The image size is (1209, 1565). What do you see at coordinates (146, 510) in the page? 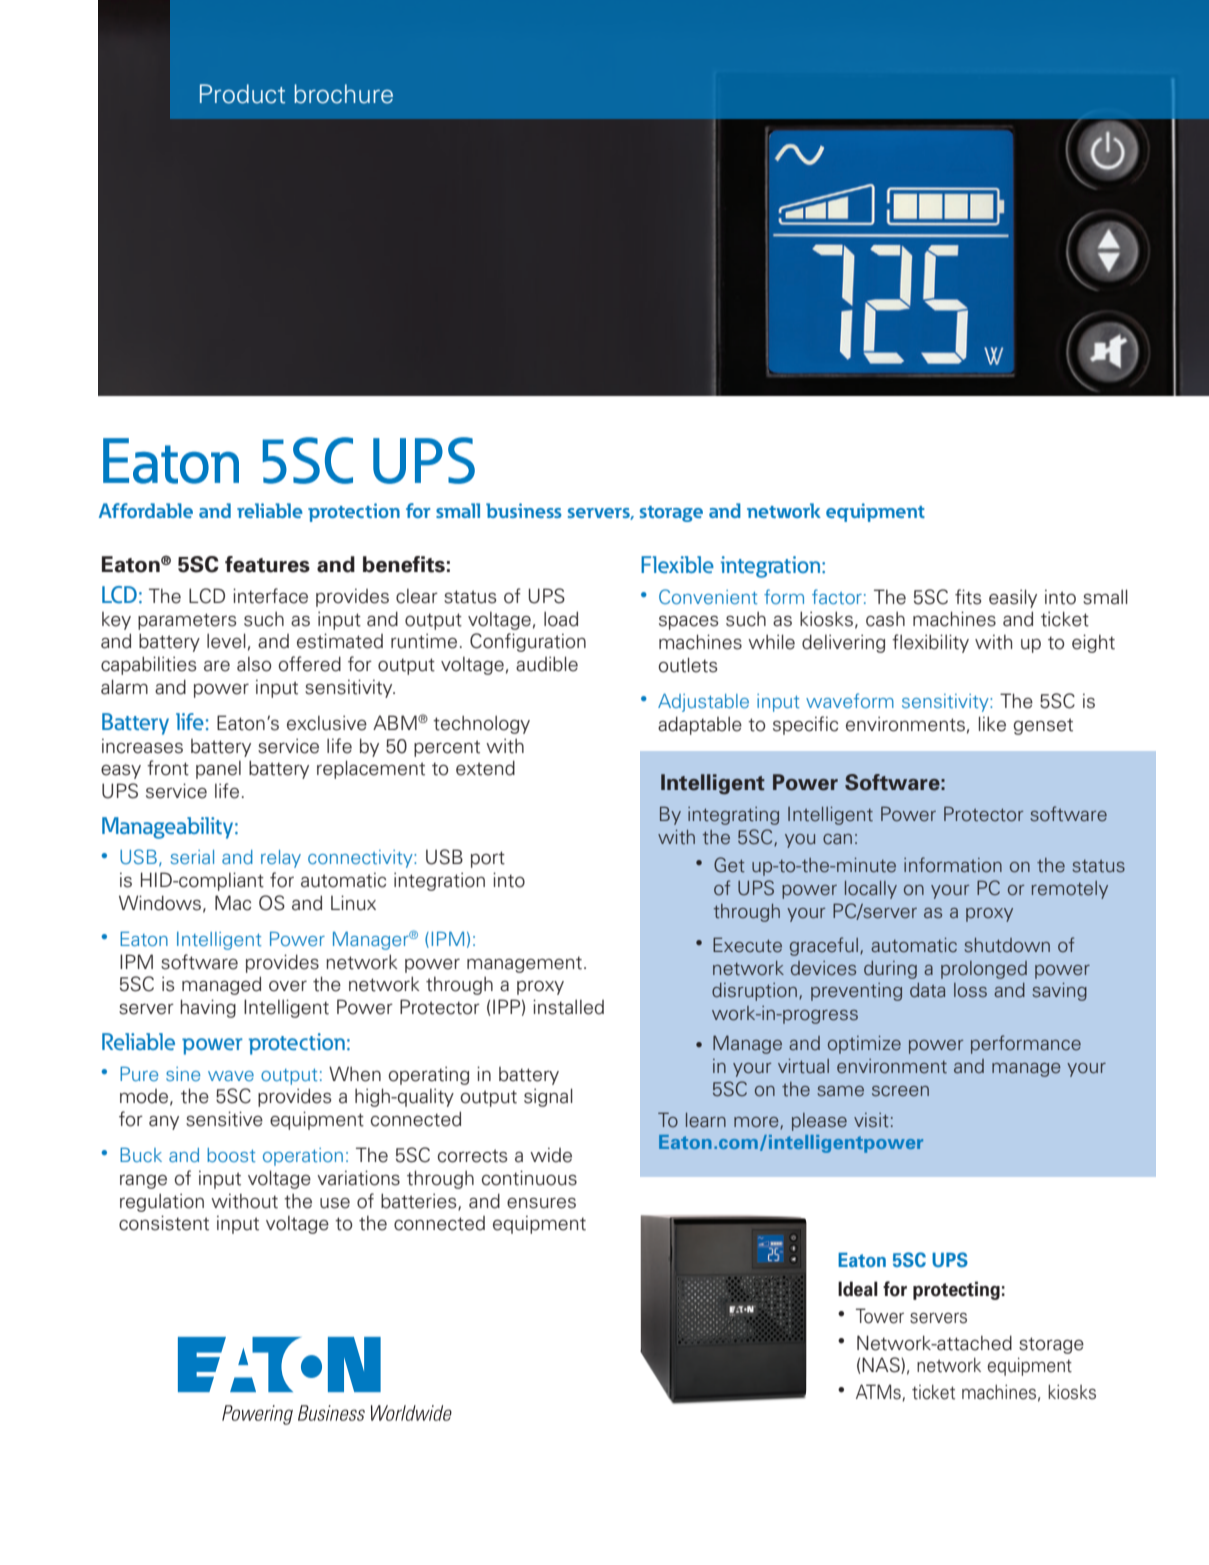
I see `Affordable` at bounding box center [146, 510].
